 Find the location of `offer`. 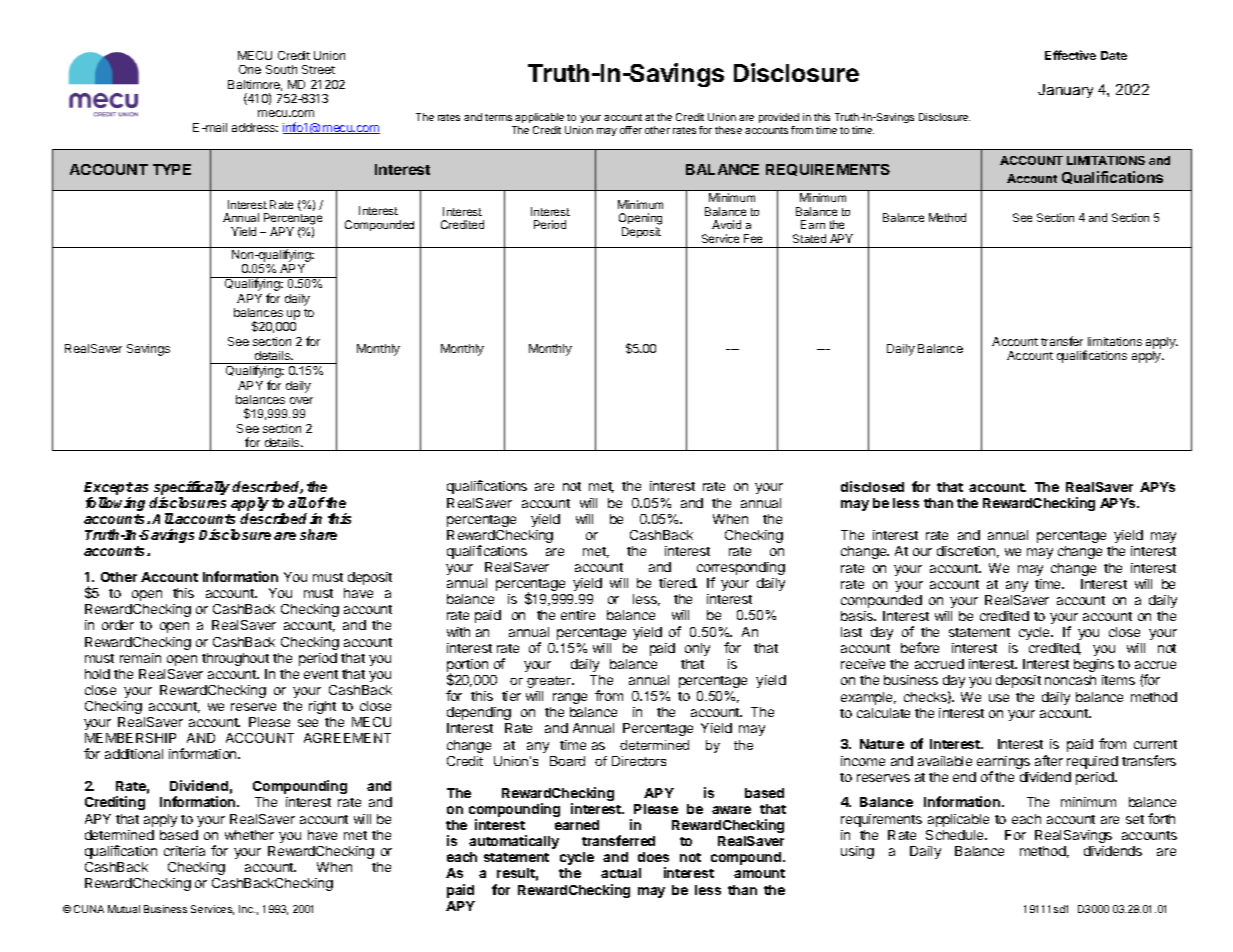

offer is located at coordinates (631, 130).
